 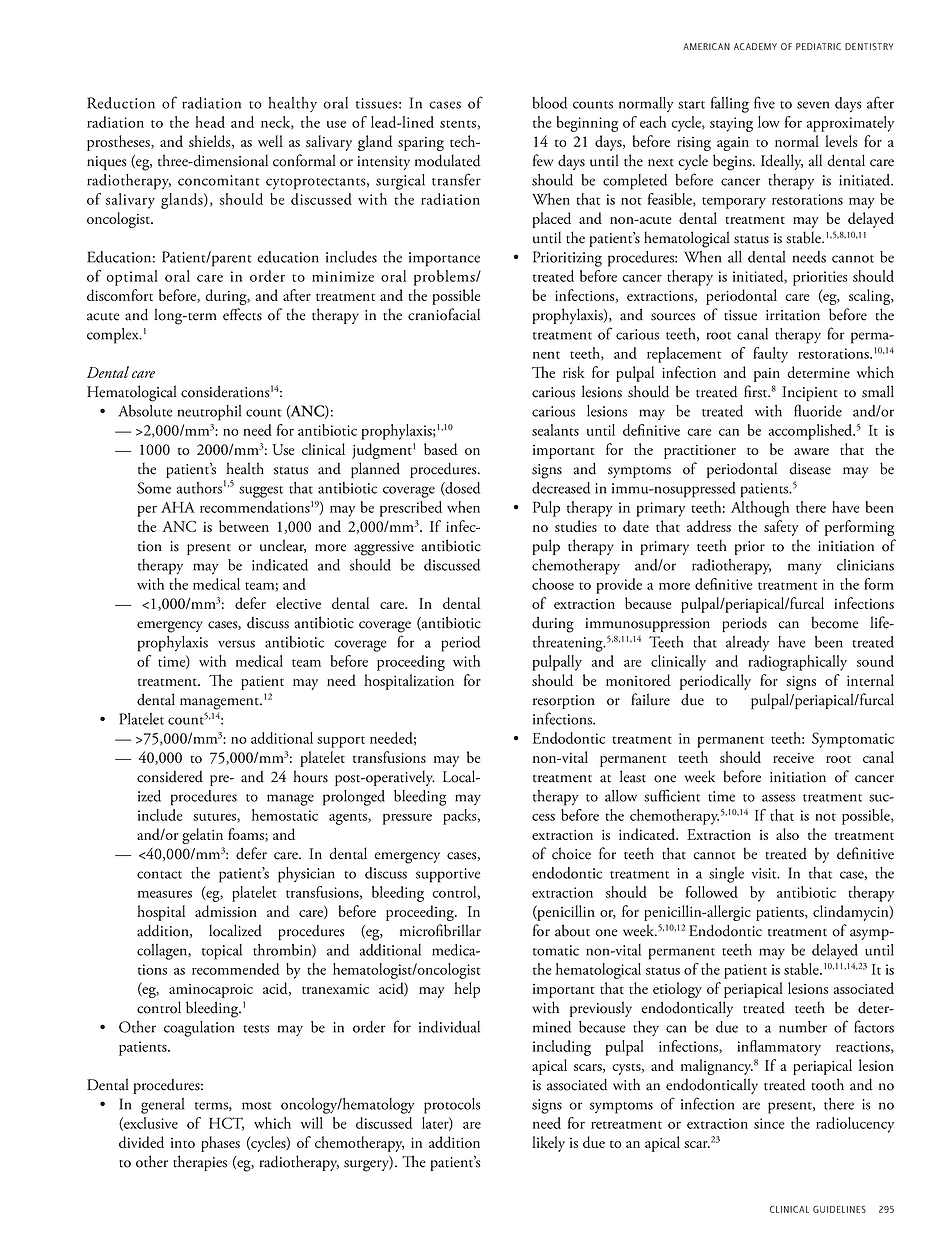 I want to click on five, so click(x=764, y=102).
